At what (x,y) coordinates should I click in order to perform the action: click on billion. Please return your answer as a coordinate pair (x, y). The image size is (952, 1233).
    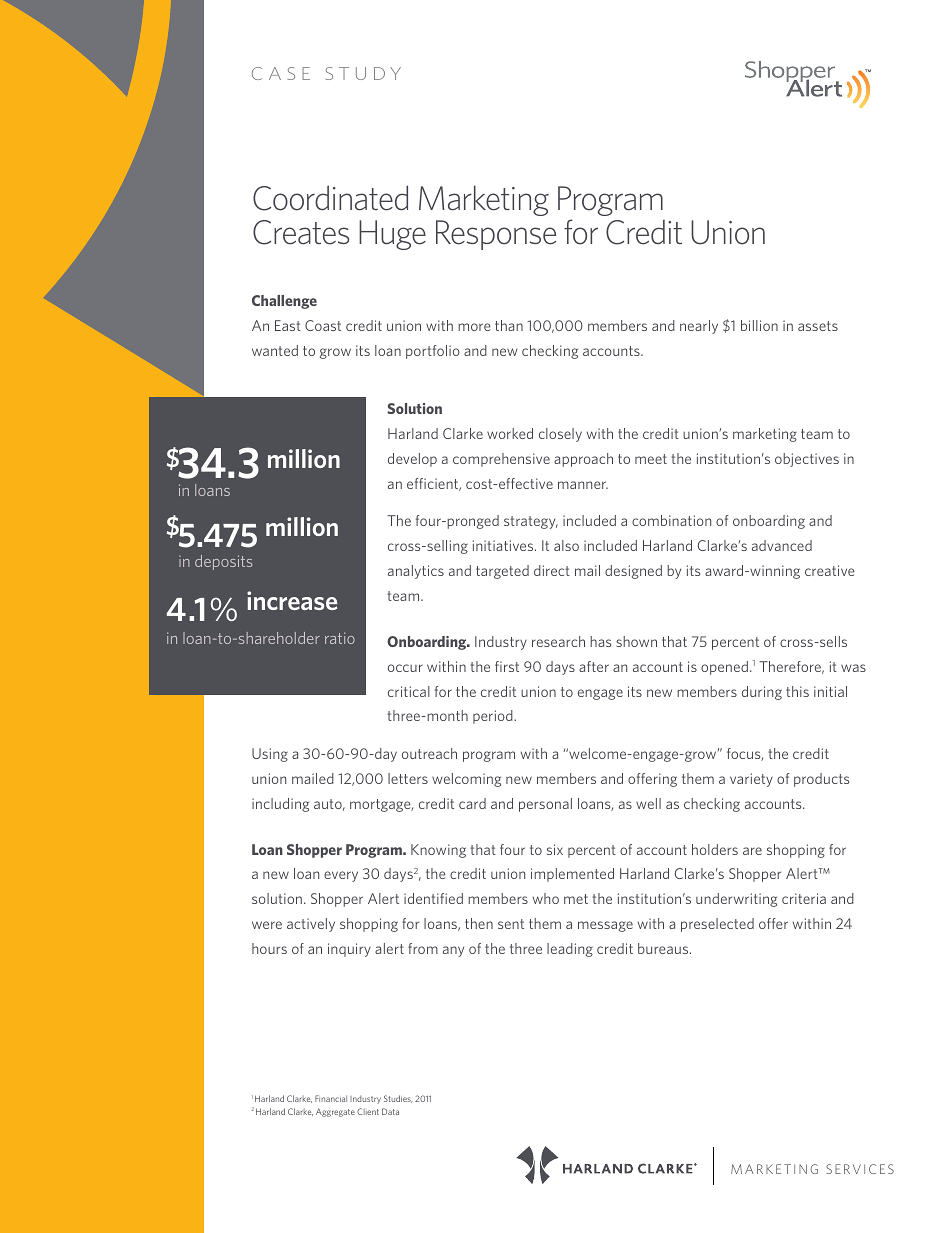
    Looking at the image, I should click on (759, 325).
